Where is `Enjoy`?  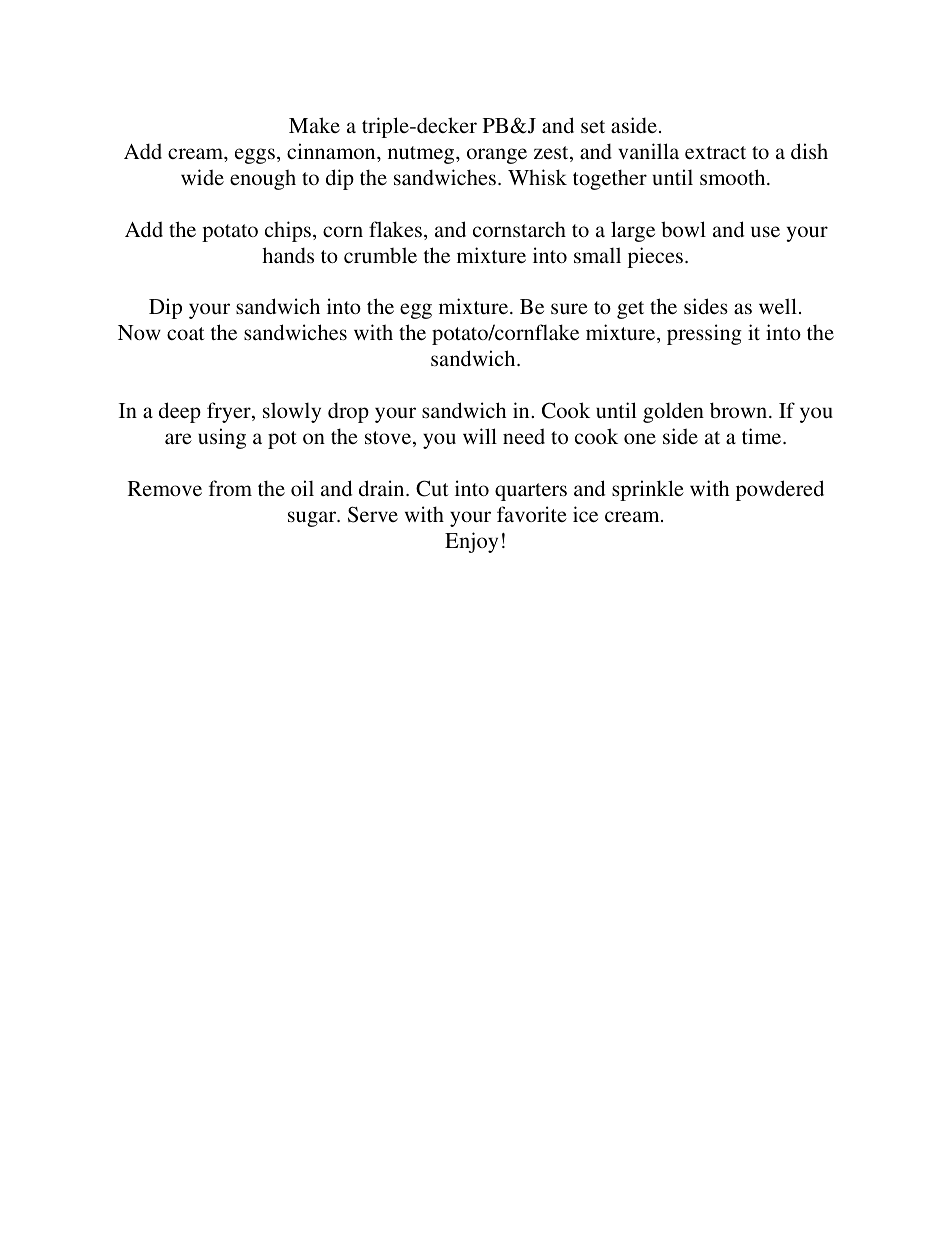
Enjoy is located at coordinates (471, 542).
